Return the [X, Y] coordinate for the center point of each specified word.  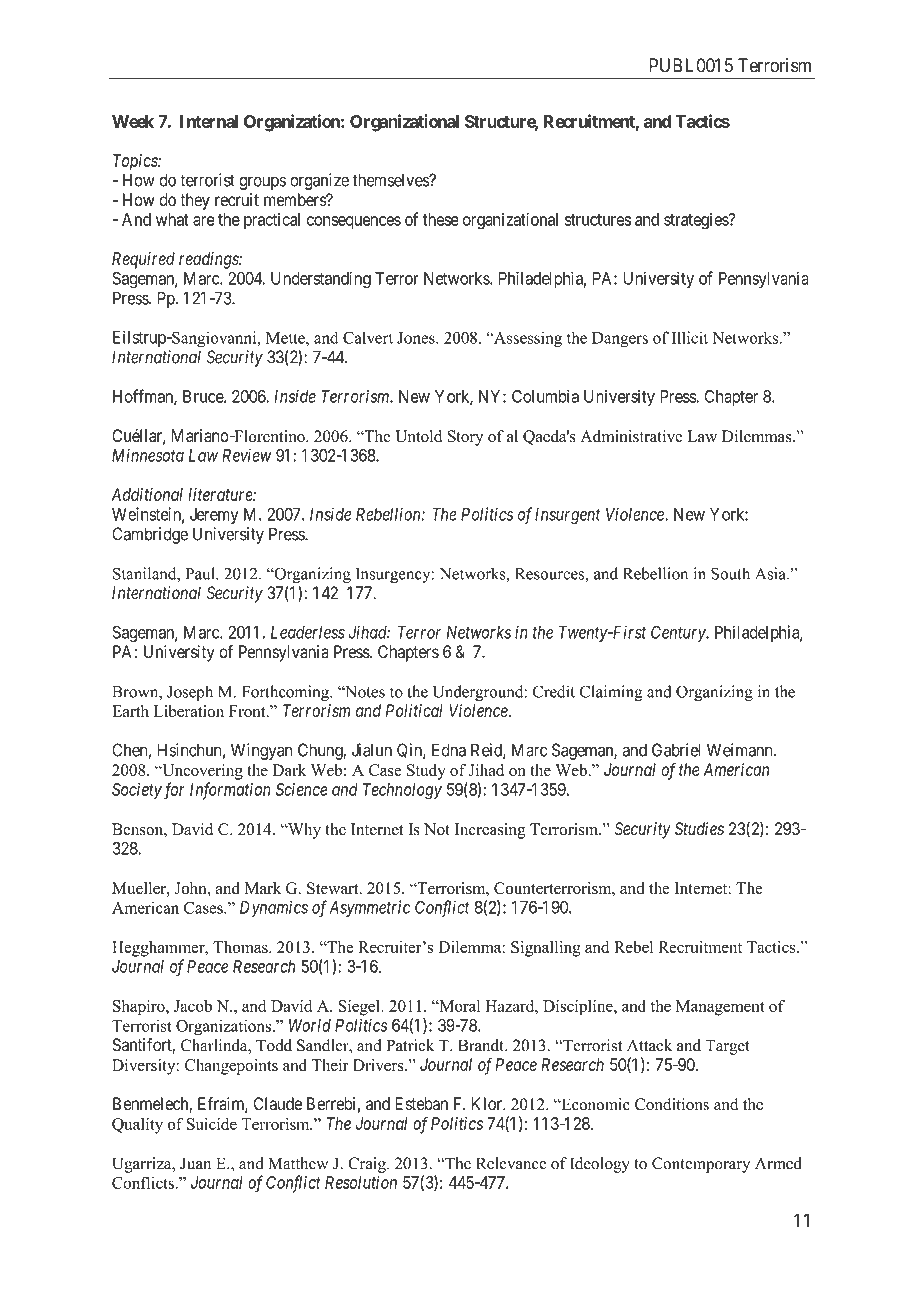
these [441, 219]
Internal [209, 121]
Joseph [190, 693]
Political [414, 710]
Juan [195, 1163]
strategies [697, 221]
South [730, 573]
